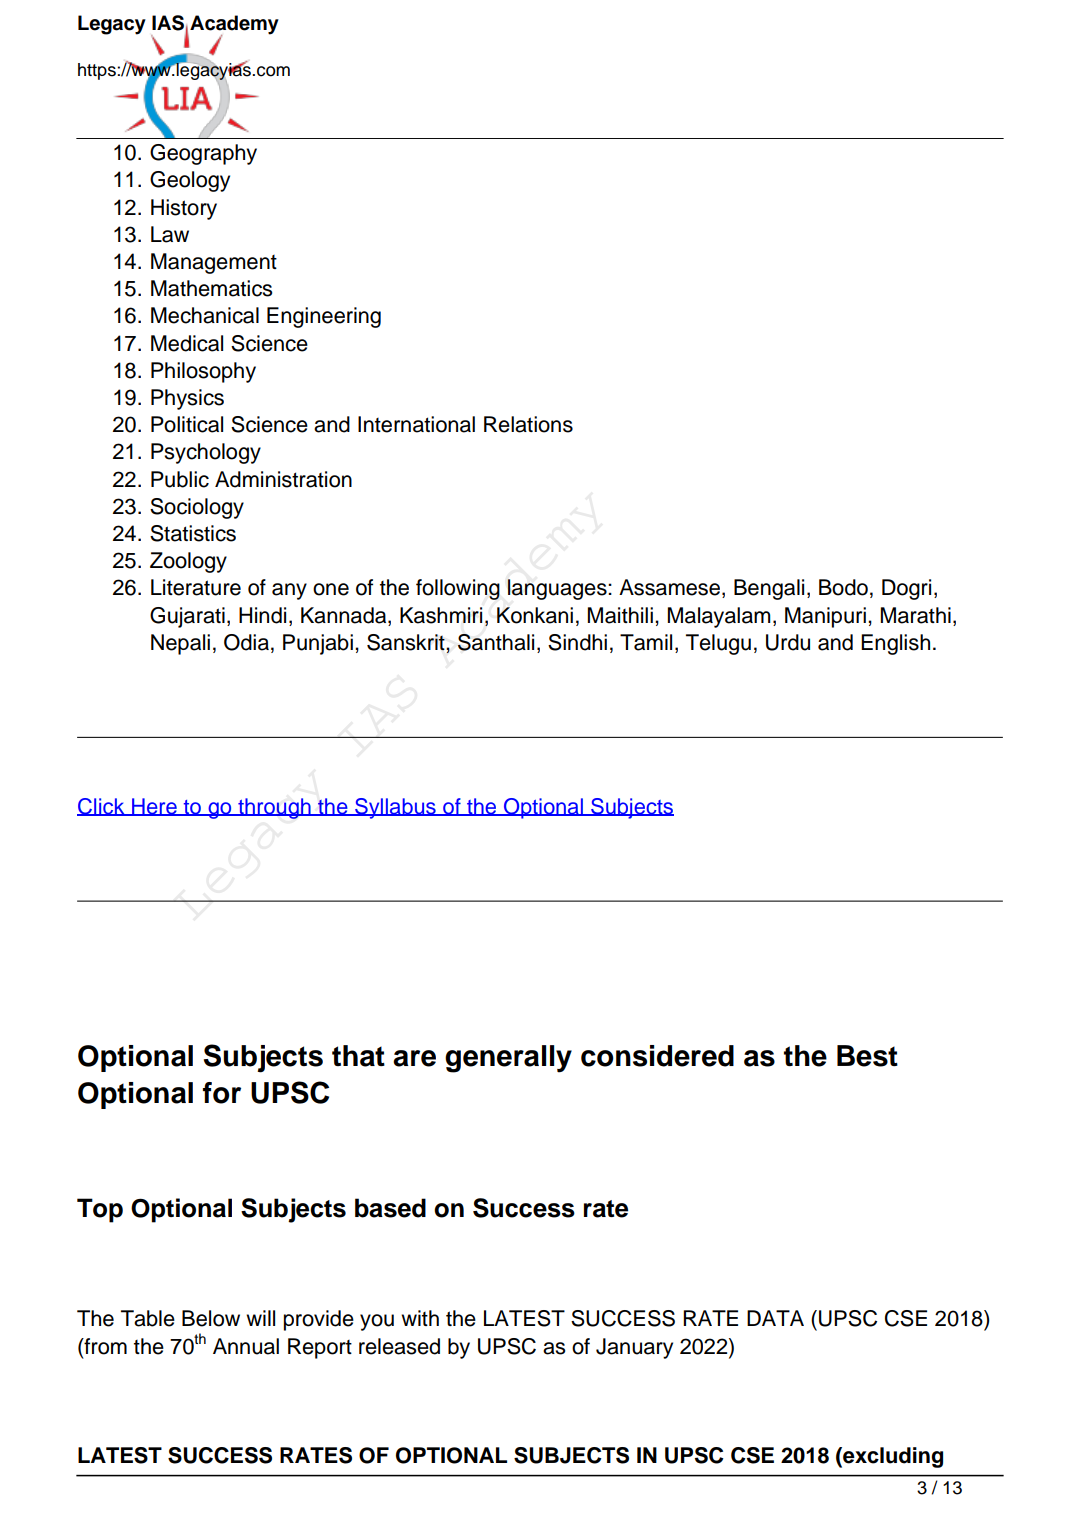 This image has height=1527, width=1080. What do you see at coordinates (222, 1093) in the image?
I see `for` at bounding box center [222, 1093].
